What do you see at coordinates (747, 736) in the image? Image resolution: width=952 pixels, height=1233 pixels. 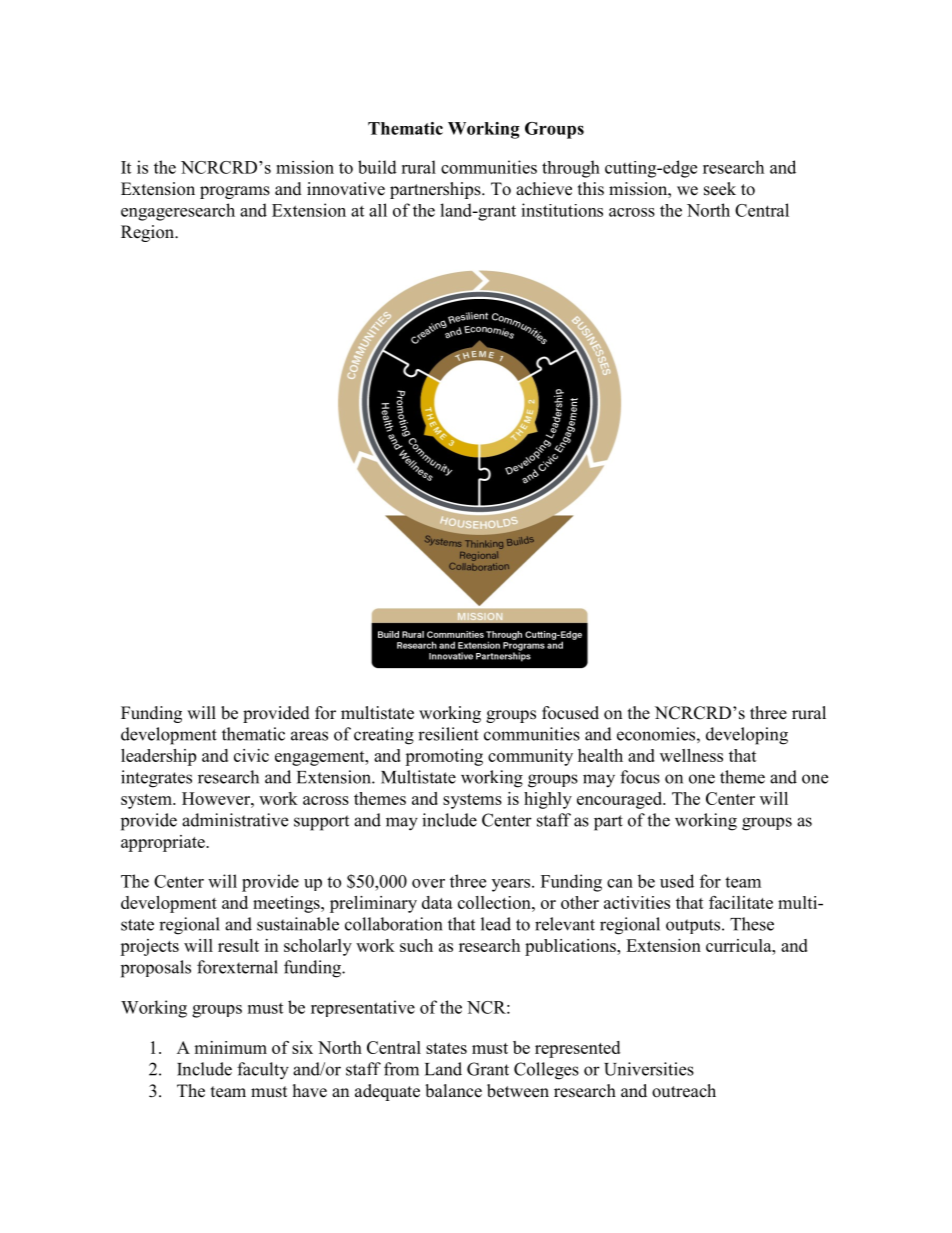 I see `developing` at bounding box center [747, 736].
